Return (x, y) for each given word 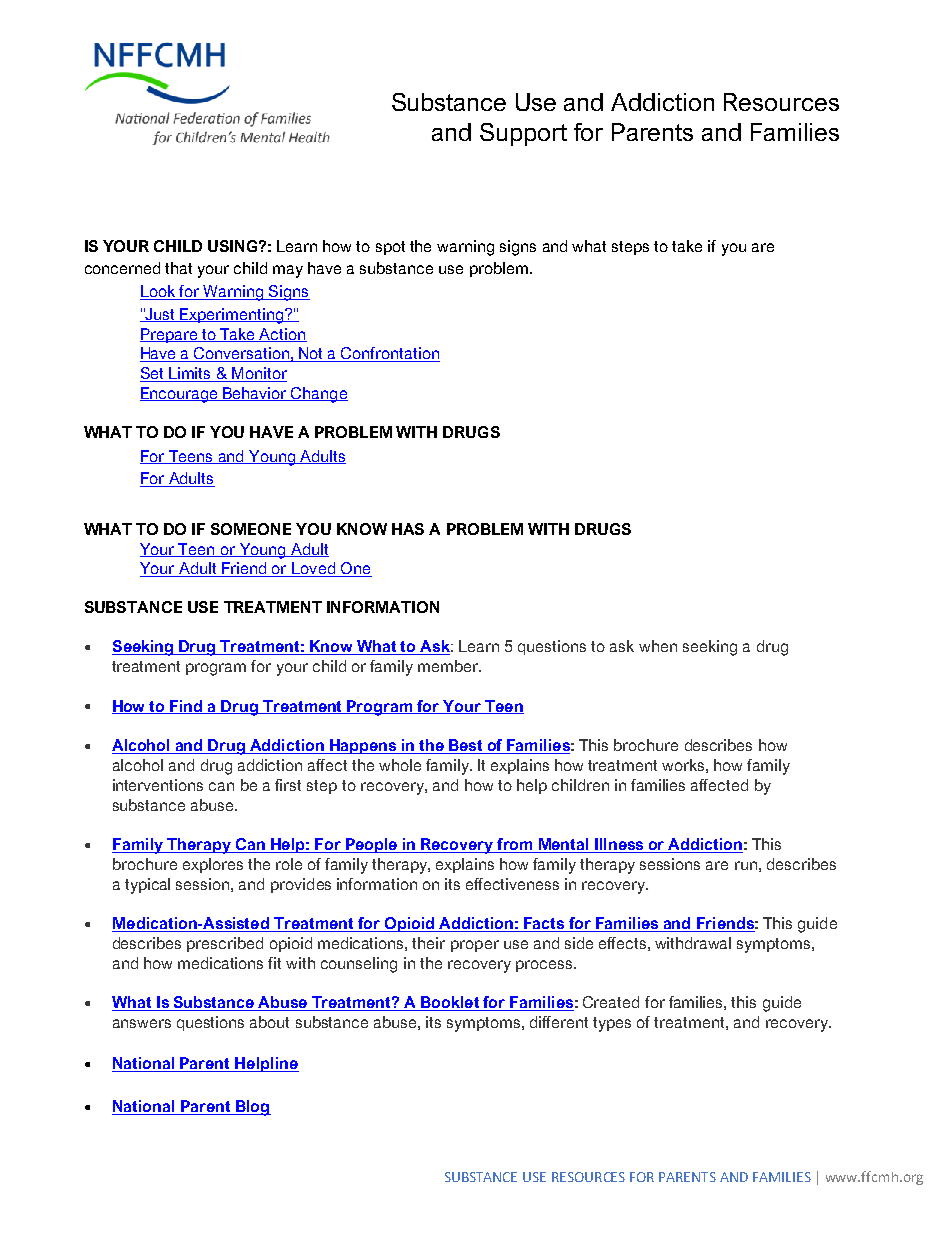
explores (213, 865)
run (746, 865)
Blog (252, 1108)
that (178, 268)
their (428, 943)
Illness (619, 845)
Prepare (170, 335)
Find (187, 707)
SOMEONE (251, 529)
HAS (408, 529)
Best (466, 746)
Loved (313, 569)
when (658, 646)
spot (390, 248)
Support (523, 134)
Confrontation (390, 354)
